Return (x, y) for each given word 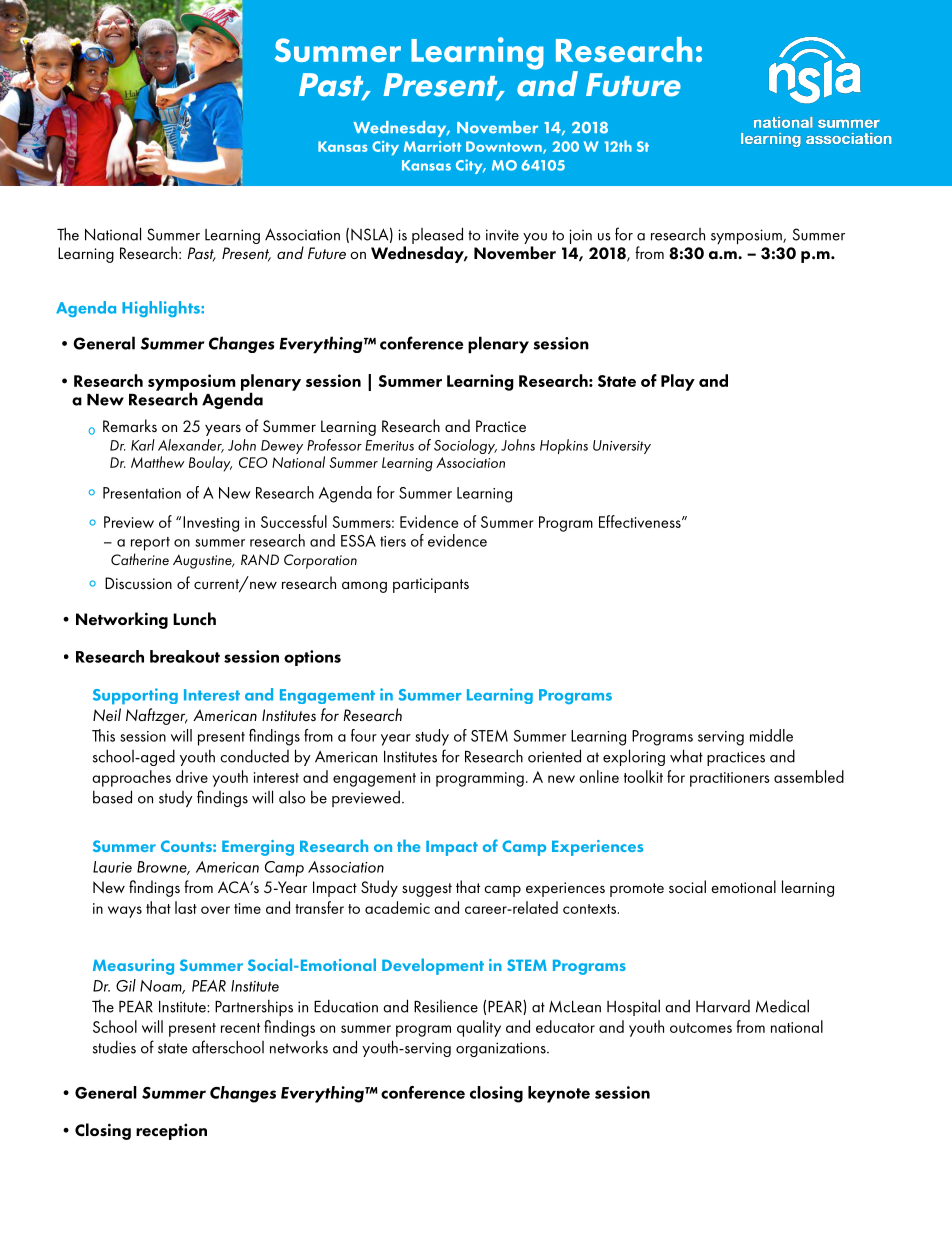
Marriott (432, 146)
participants (431, 585)
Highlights (162, 309)
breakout (185, 656)
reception (171, 1132)
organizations (502, 1049)
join (580, 236)
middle (771, 735)
